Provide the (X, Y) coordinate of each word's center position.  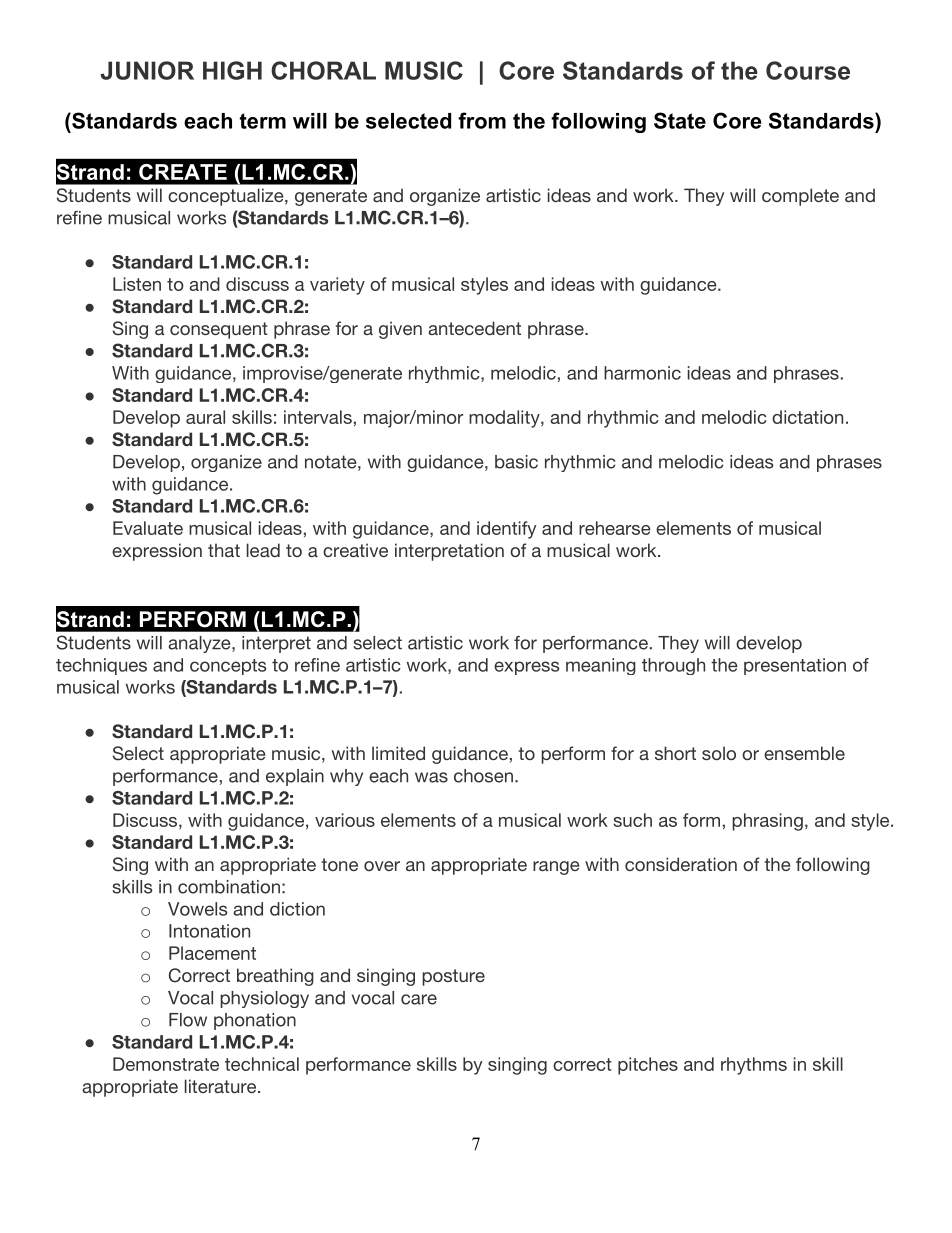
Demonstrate (166, 1064)
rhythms (754, 1066)
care (419, 999)
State (680, 120)
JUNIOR (147, 70)
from (482, 120)
